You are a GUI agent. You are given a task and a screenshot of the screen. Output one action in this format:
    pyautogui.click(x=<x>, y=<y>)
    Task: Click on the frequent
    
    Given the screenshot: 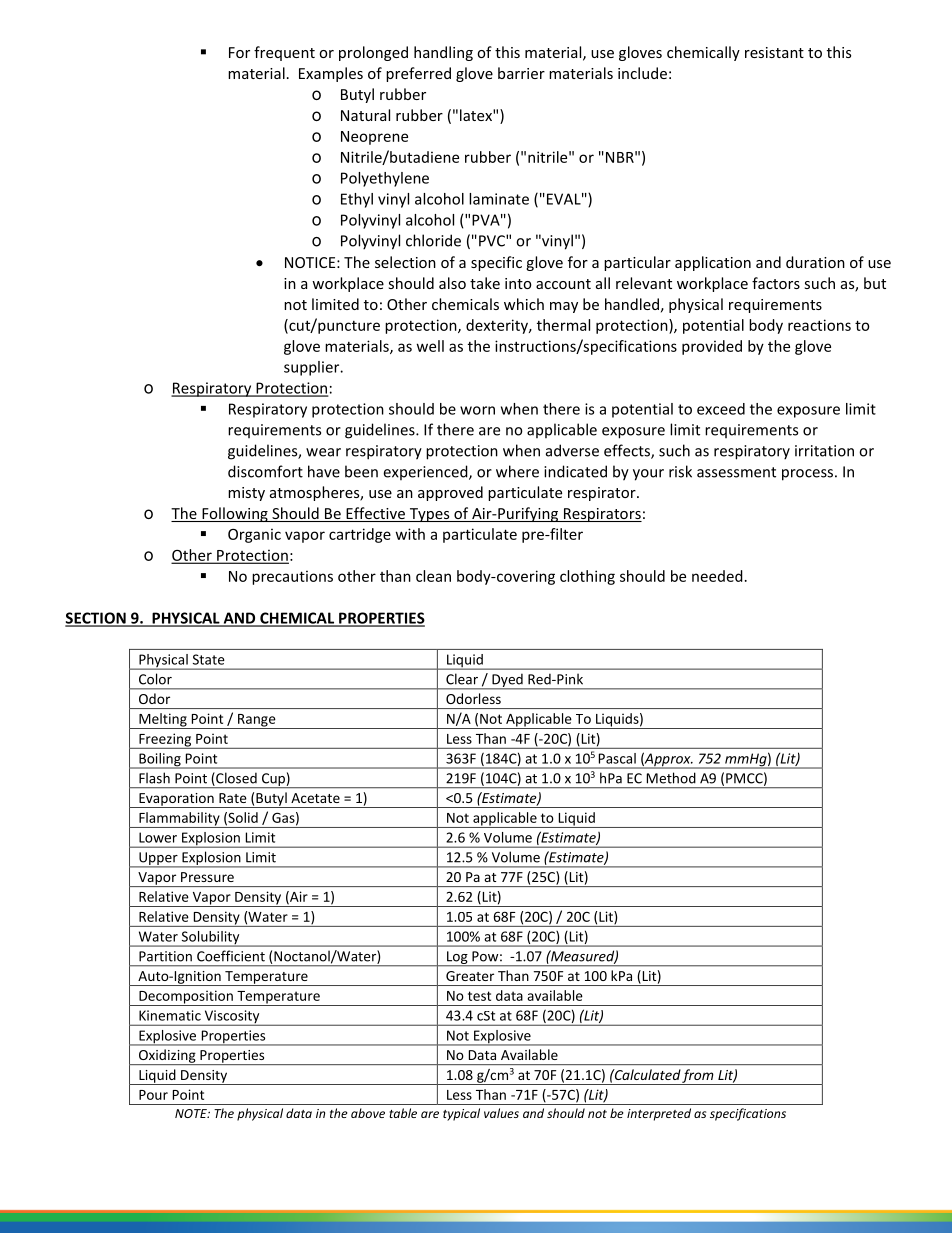 What is the action you would take?
    pyautogui.click(x=284, y=53)
